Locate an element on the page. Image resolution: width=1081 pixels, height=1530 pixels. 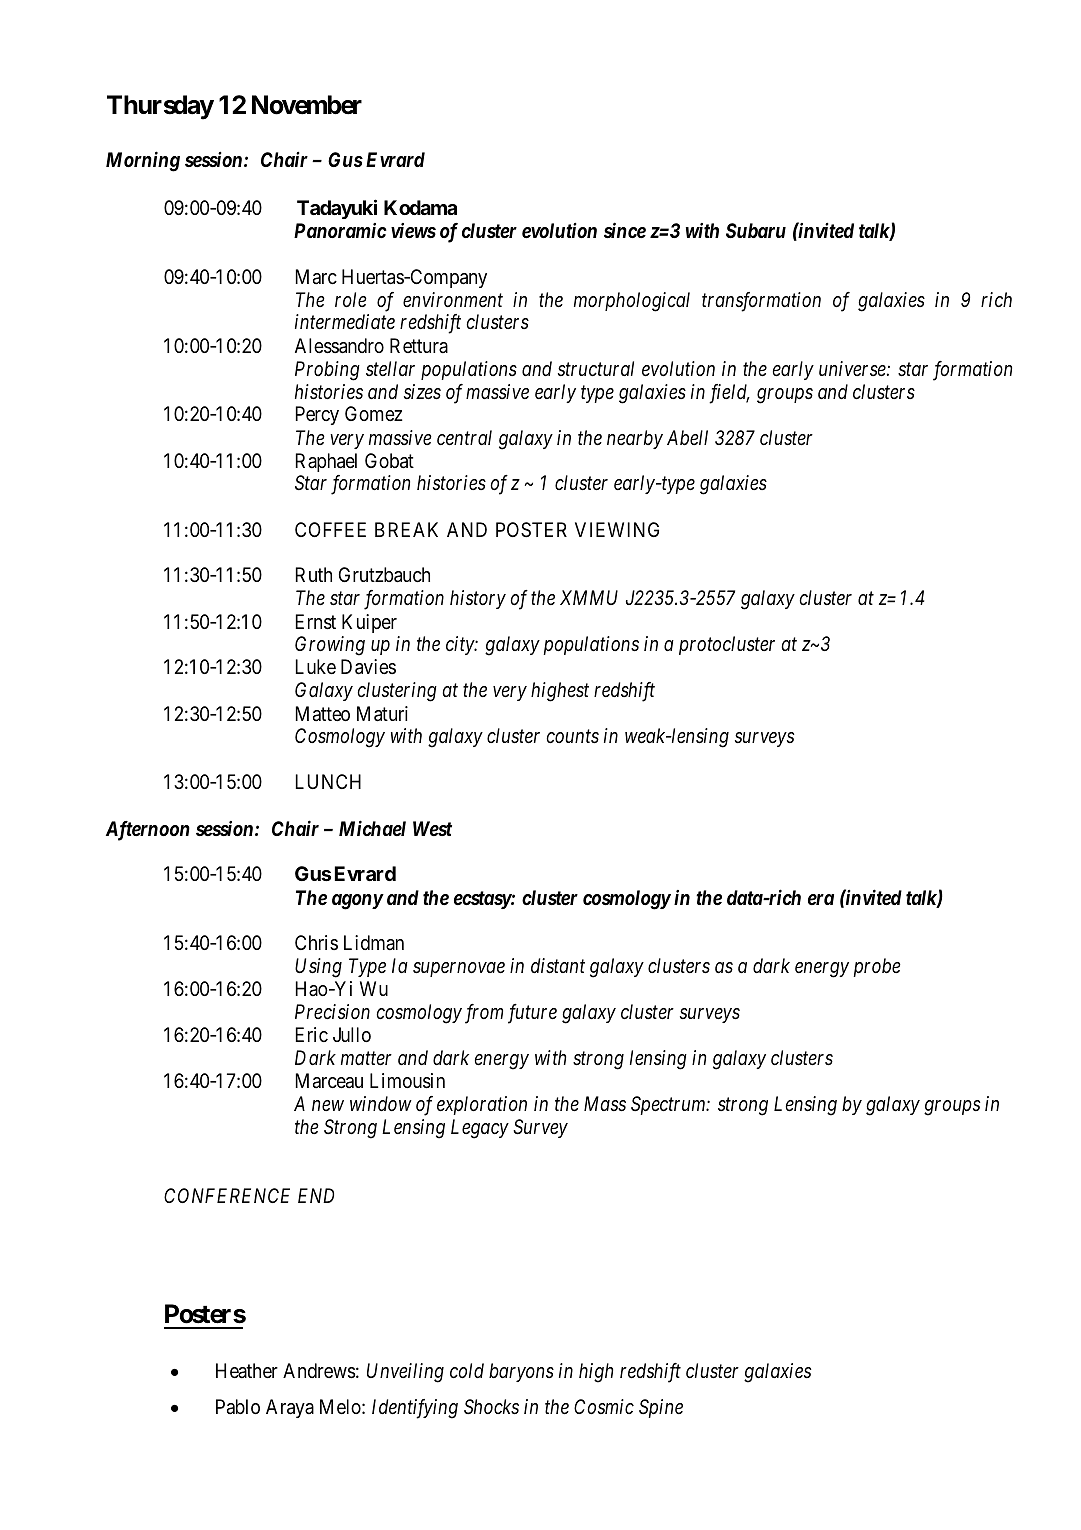
counts is located at coordinates (572, 737).
